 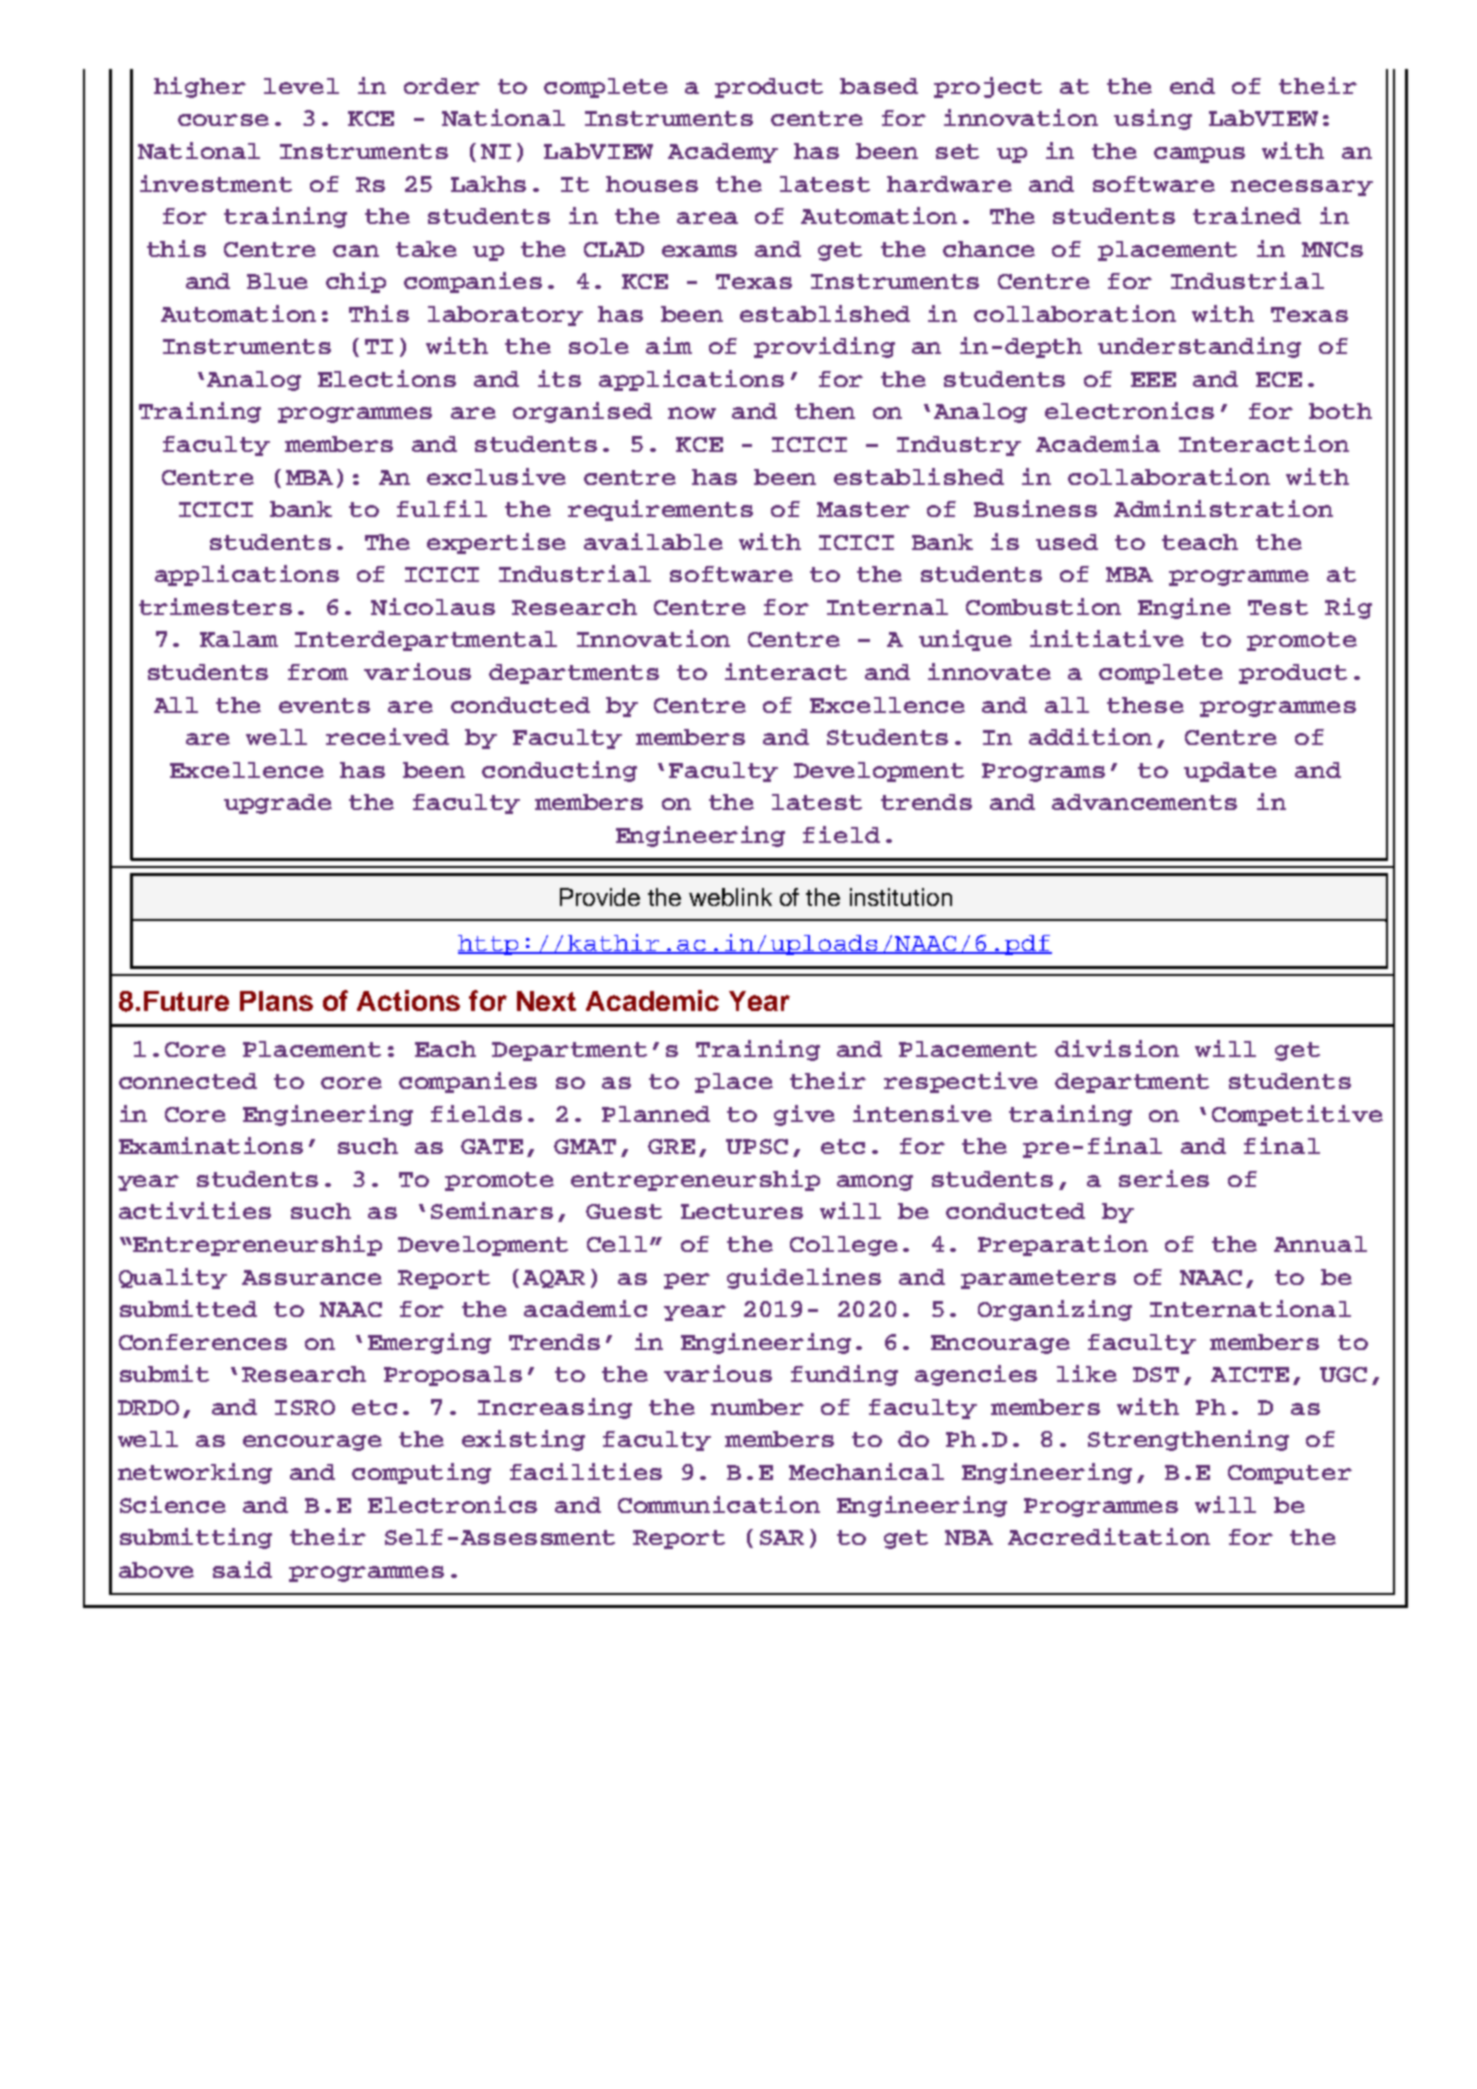 What do you see at coordinates (719, 1504) in the screenshot?
I see `Communication` at bounding box center [719, 1504].
